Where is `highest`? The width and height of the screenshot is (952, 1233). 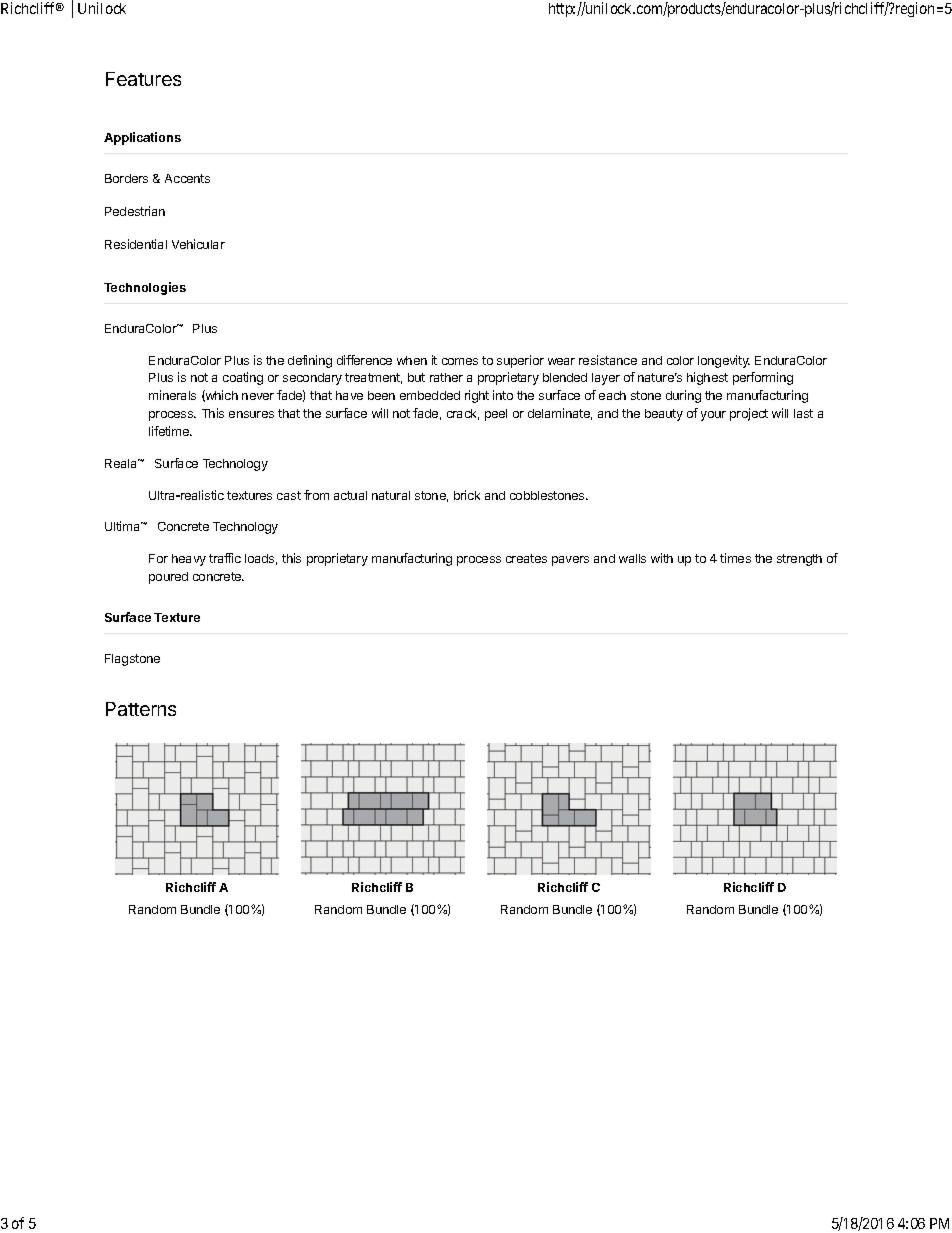 highest is located at coordinates (707, 378).
